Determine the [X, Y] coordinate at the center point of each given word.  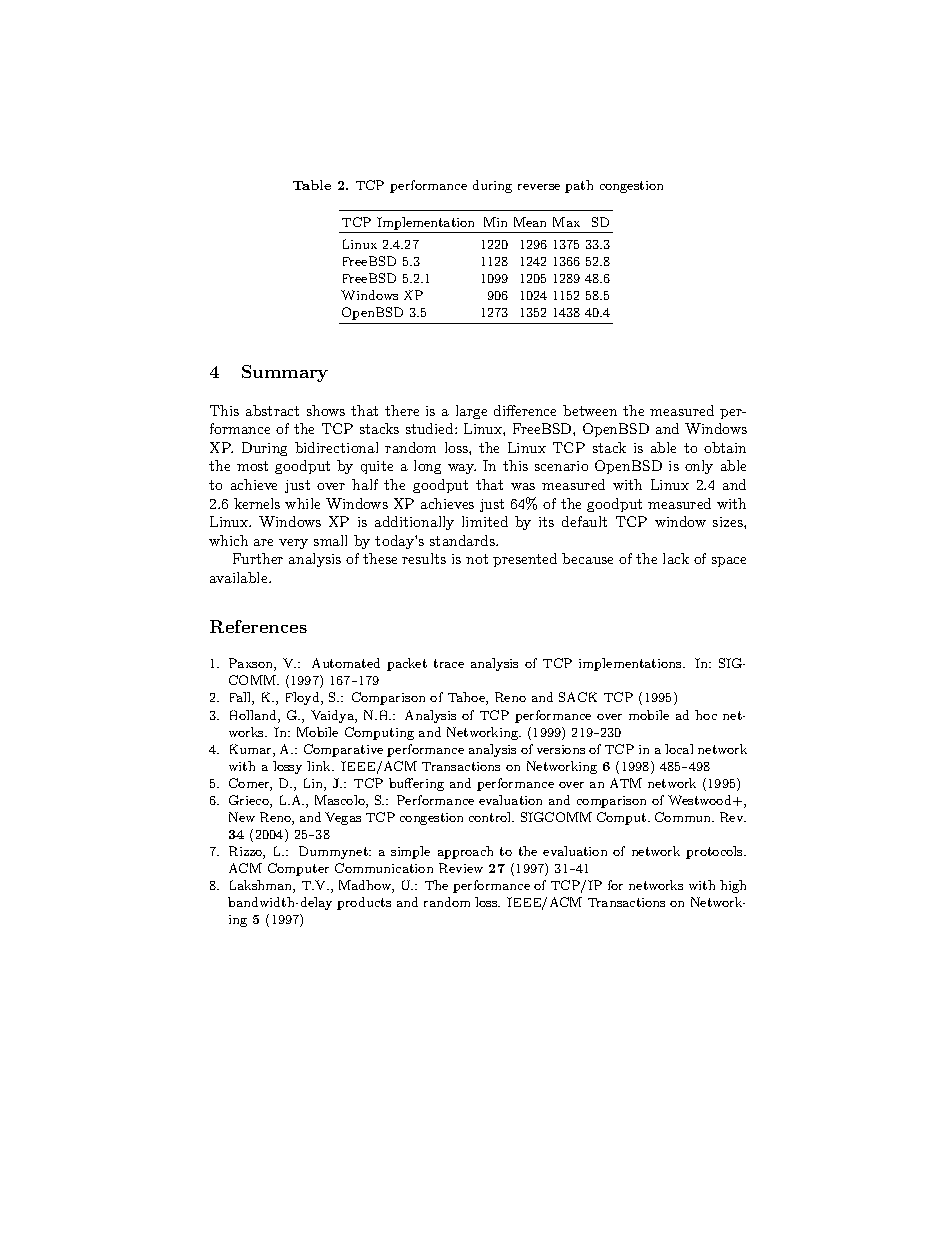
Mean [530, 222]
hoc [706, 715]
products [364, 903]
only [699, 467]
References [258, 626]
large [471, 412]
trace [449, 663]
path [579, 186]
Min [495, 222]
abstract [272, 410]
